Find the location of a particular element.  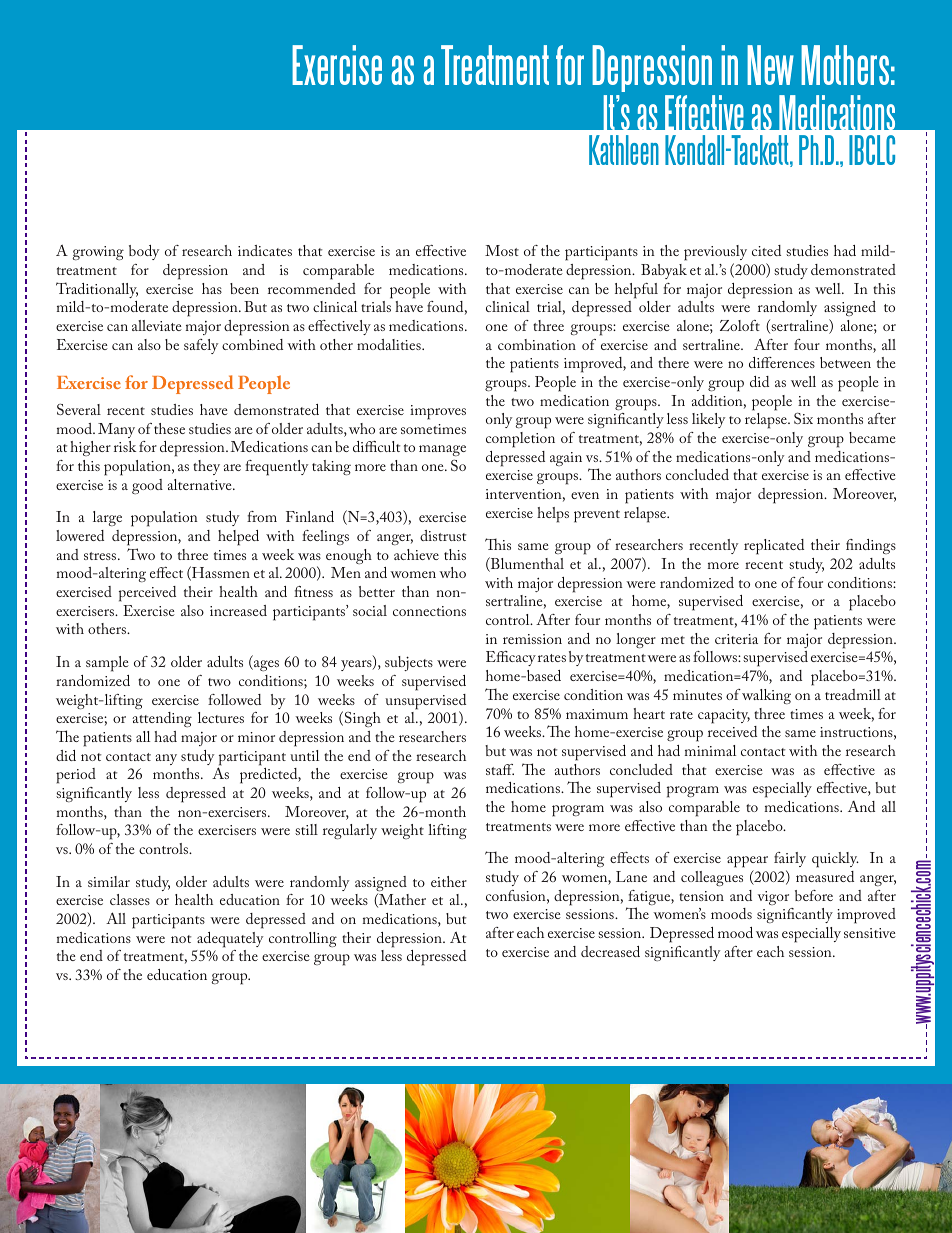

either is located at coordinates (449, 881).
